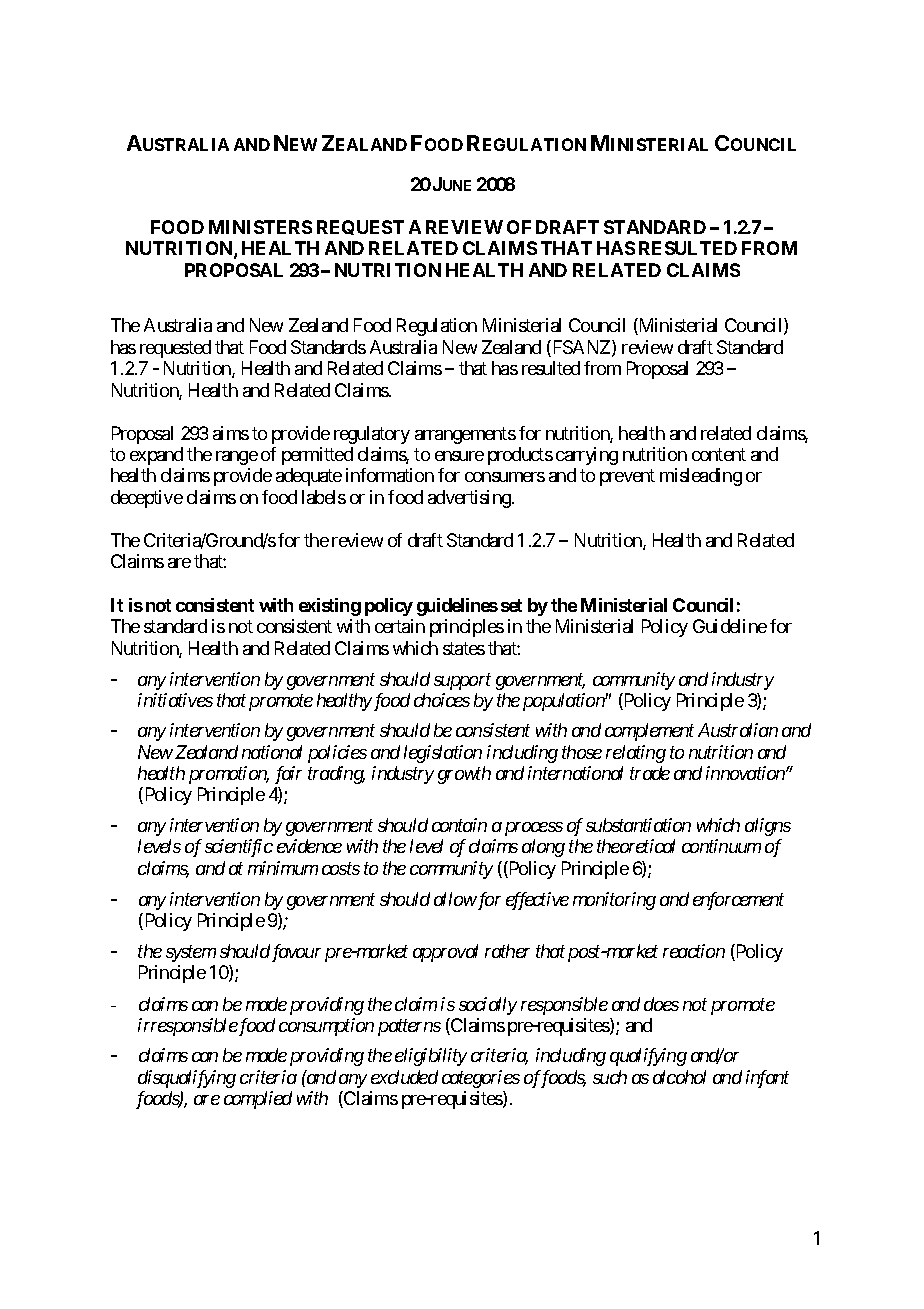 This page has height=1309, width=924. Describe the element at coordinates (719, 454) in the page. I see `content` at that location.
